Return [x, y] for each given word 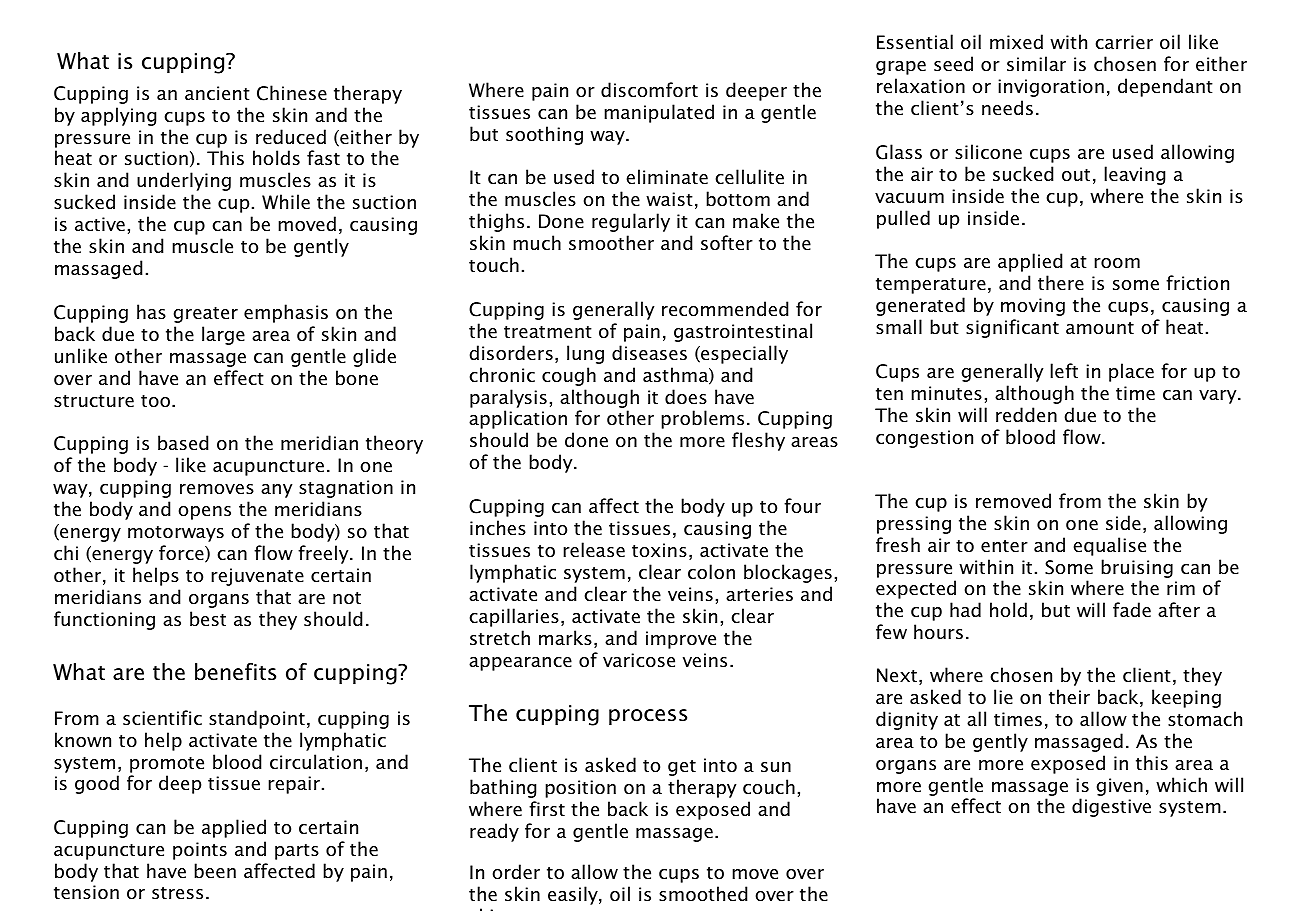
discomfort [649, 90]
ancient [217, 93]
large [223, 335]
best [208, 619]
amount [1100, 328]
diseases [649, 353]
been [215, 871]
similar [1036, 64]
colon [711, 572]
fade [1132, 610]
